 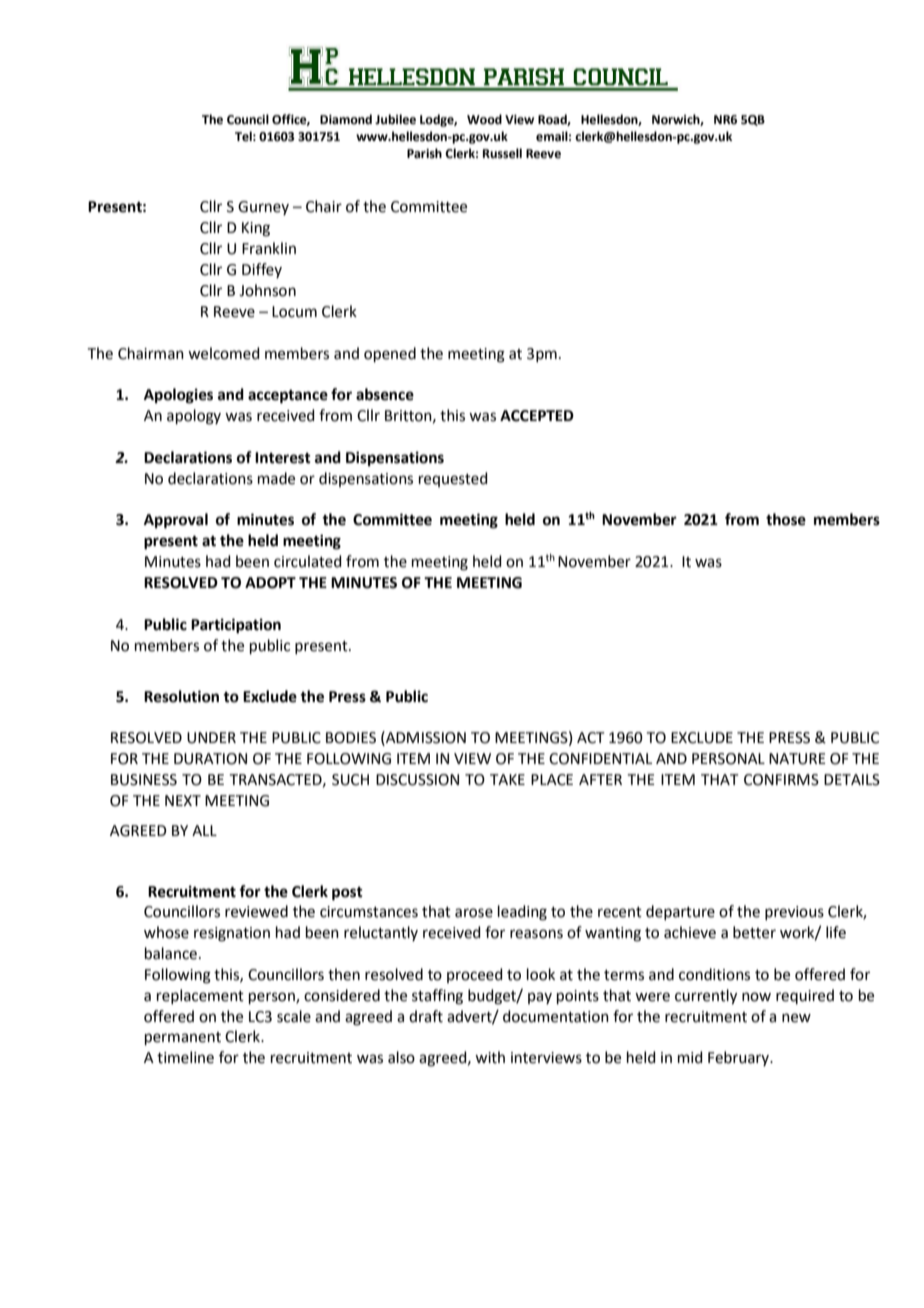 What do you see at coordinates (507, 779) in the screenshot?
I see `TAKE` at bounding box center [507, 779].
